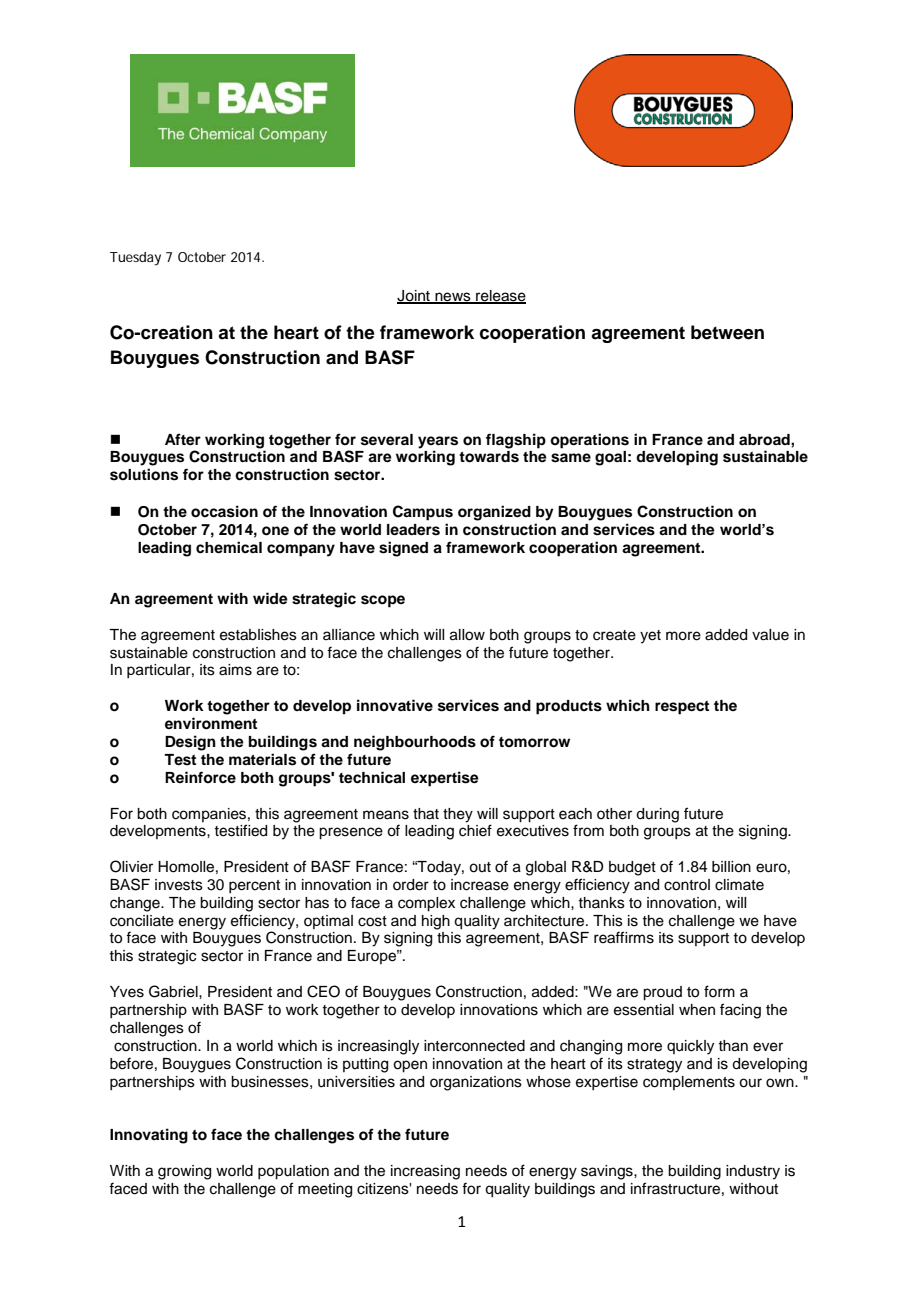 This document has height=1308, width=924. I want to click on increase, so click(480, 885).
